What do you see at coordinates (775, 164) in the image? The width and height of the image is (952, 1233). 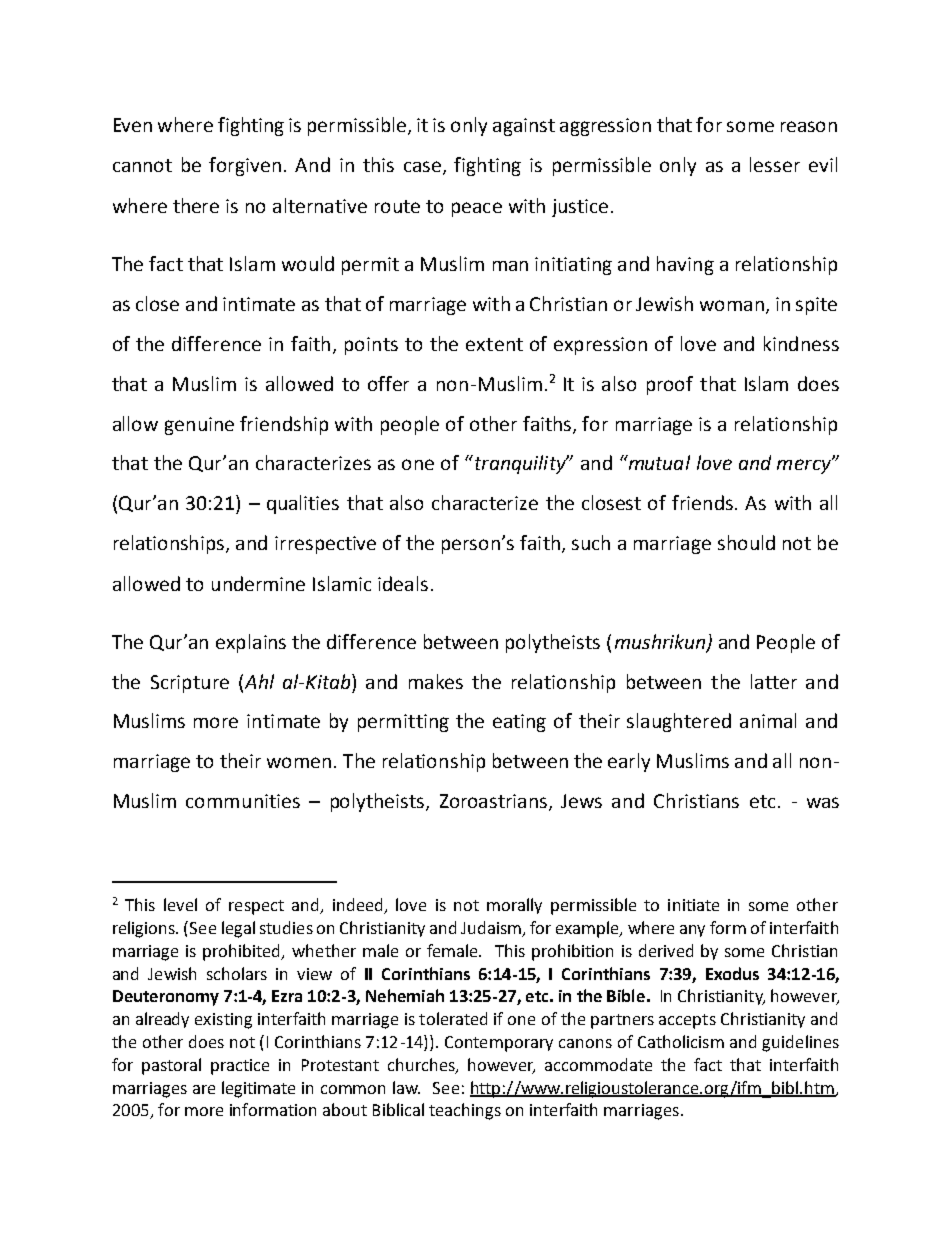 I see `lesser` at bounding box center [775, 164].
